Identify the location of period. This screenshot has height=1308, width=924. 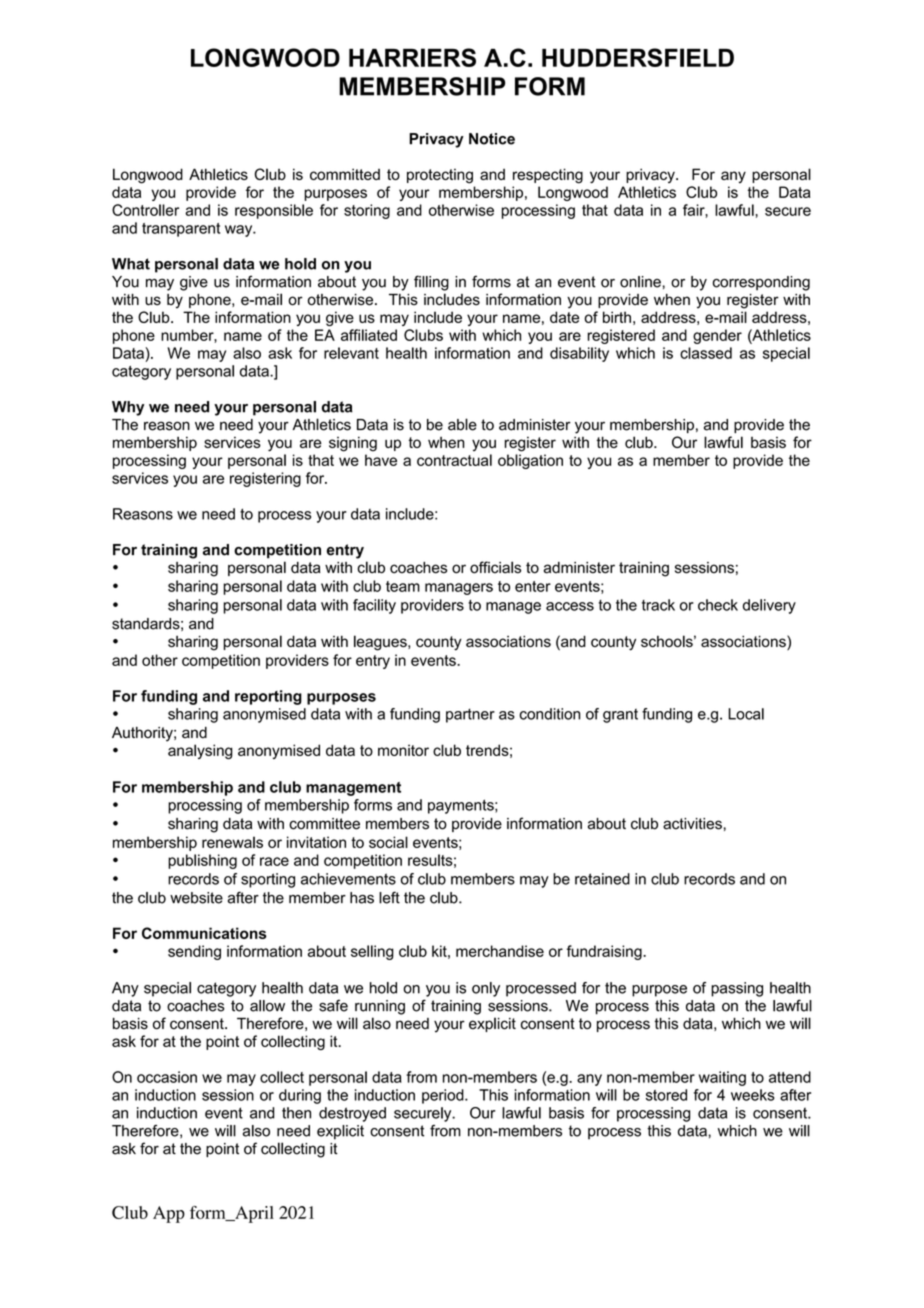
(444, 1096).
